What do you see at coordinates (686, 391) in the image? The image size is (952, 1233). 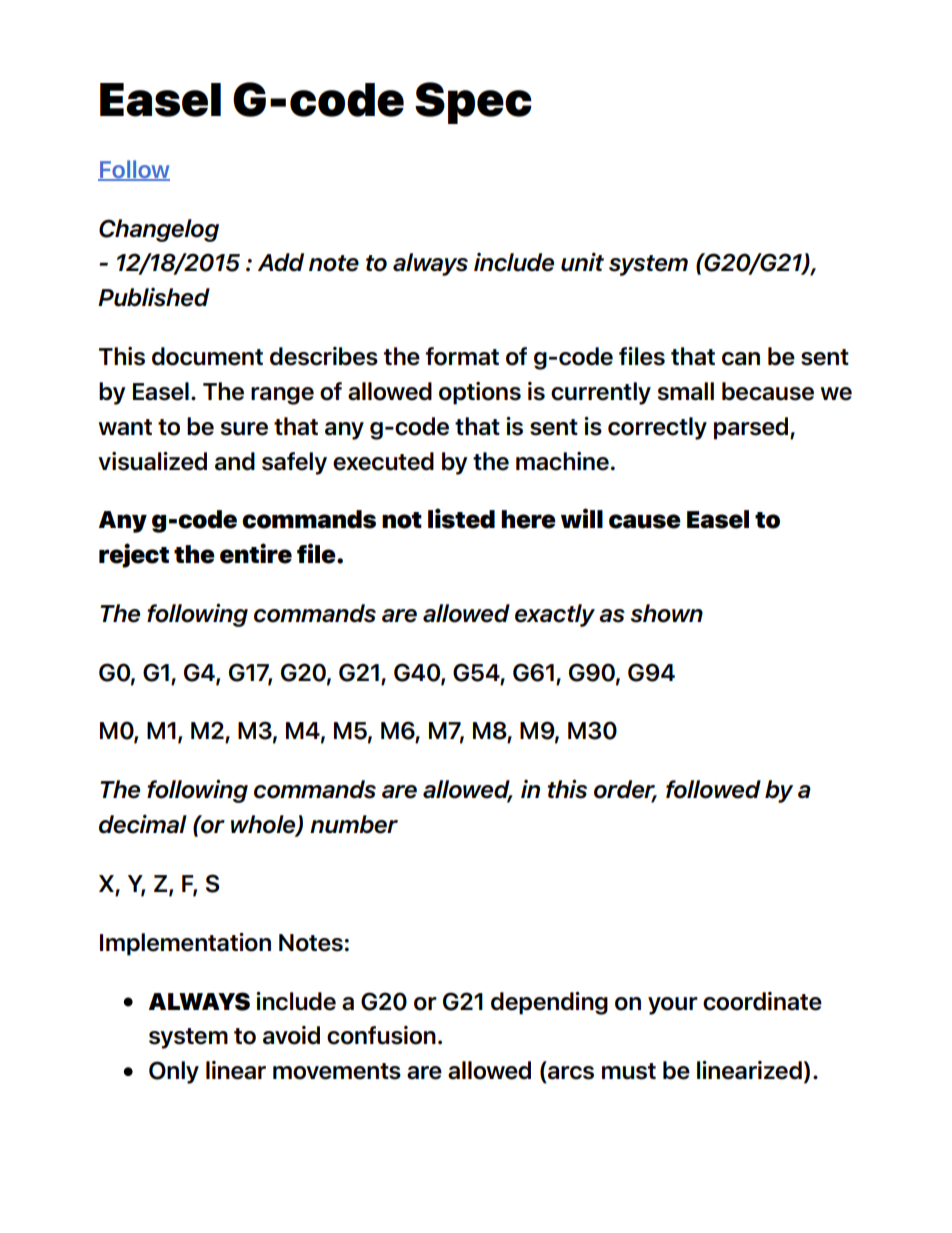 I see `small` at bounding box center [686, 391].
